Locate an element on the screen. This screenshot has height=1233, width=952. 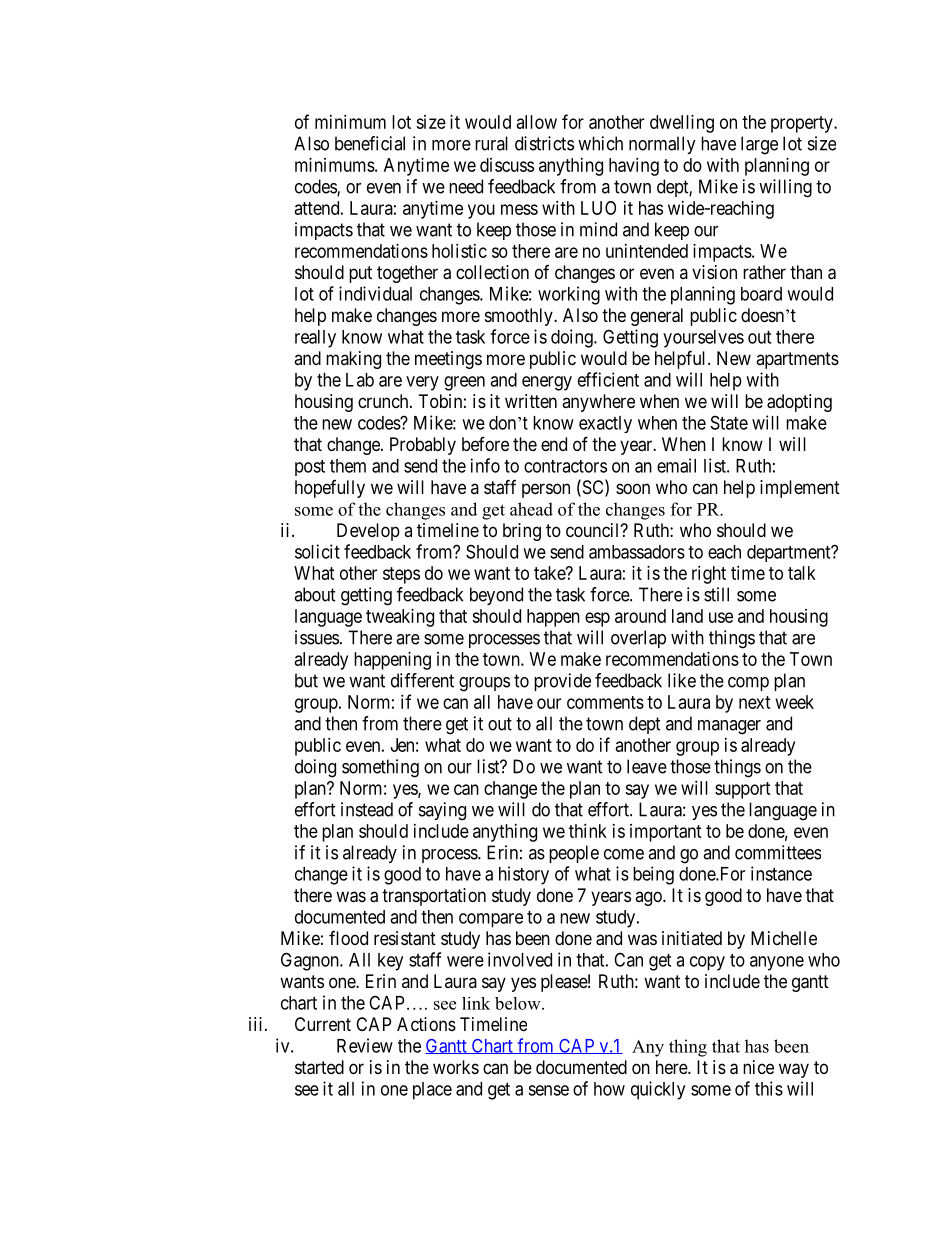
started is located at coordinates (319, 1067).
